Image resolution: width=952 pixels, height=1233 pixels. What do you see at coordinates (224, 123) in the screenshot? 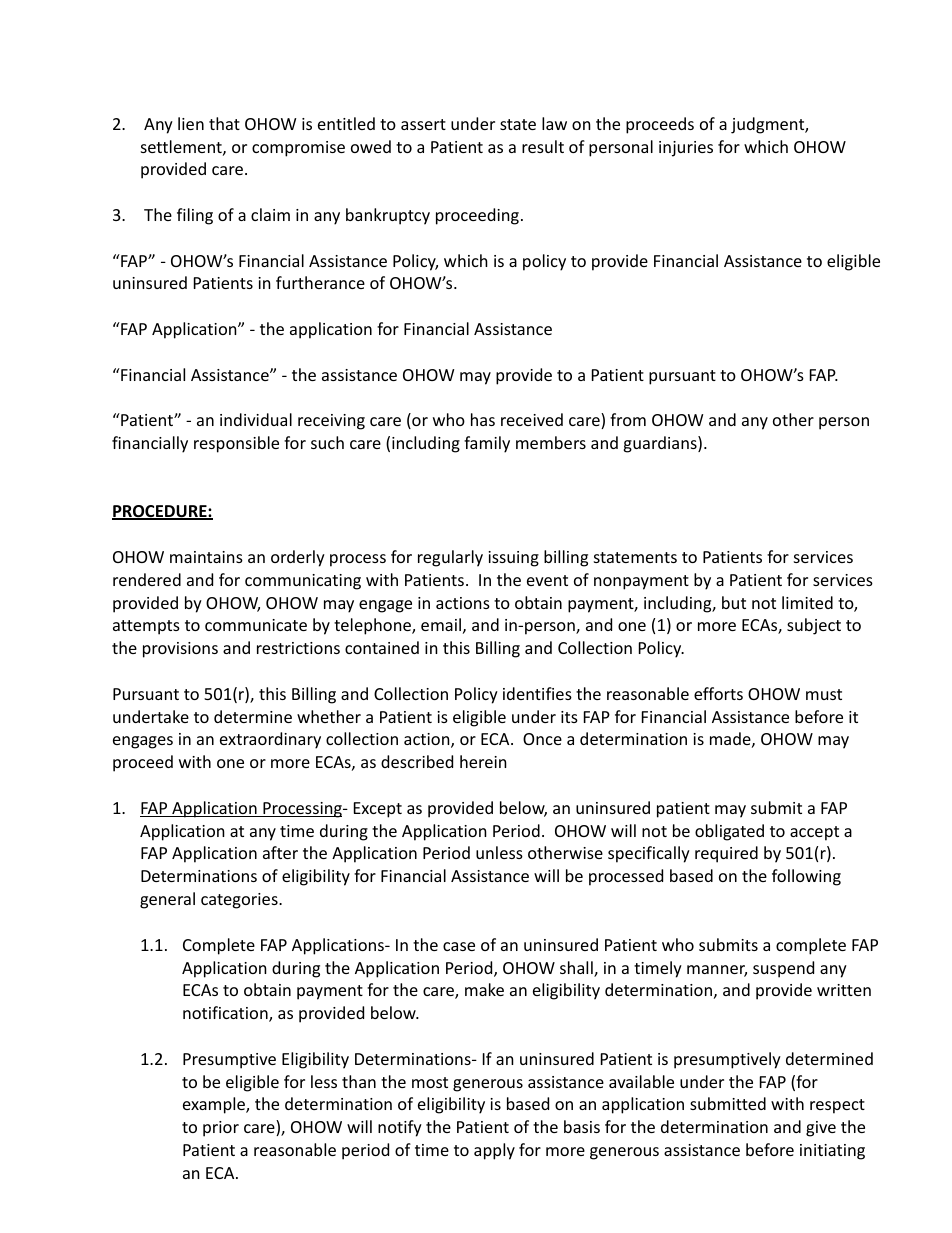
I see `that` at bounding box center [224, 123].
